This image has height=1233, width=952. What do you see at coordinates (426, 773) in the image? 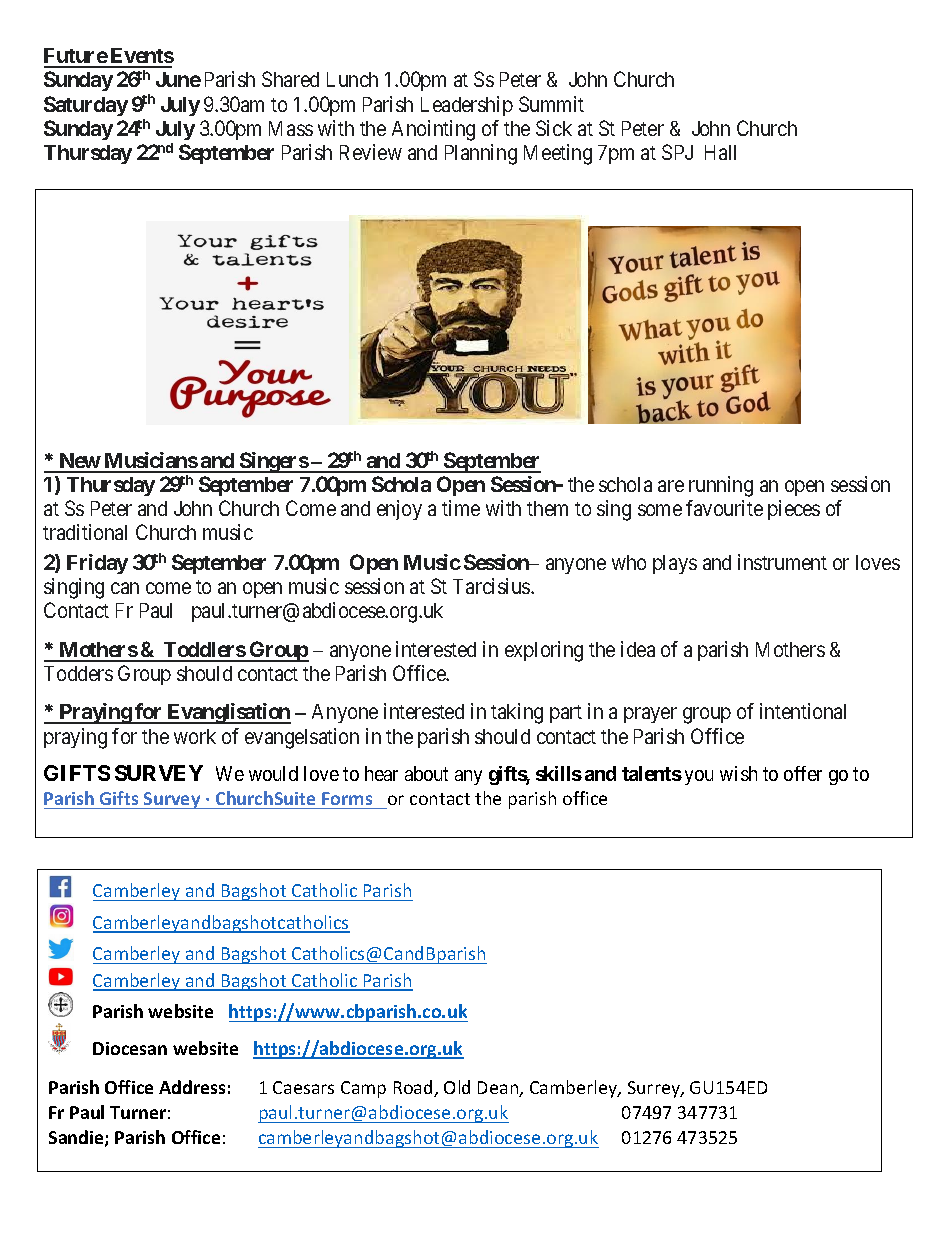
I see `about` at bounding box center [426, 773].
